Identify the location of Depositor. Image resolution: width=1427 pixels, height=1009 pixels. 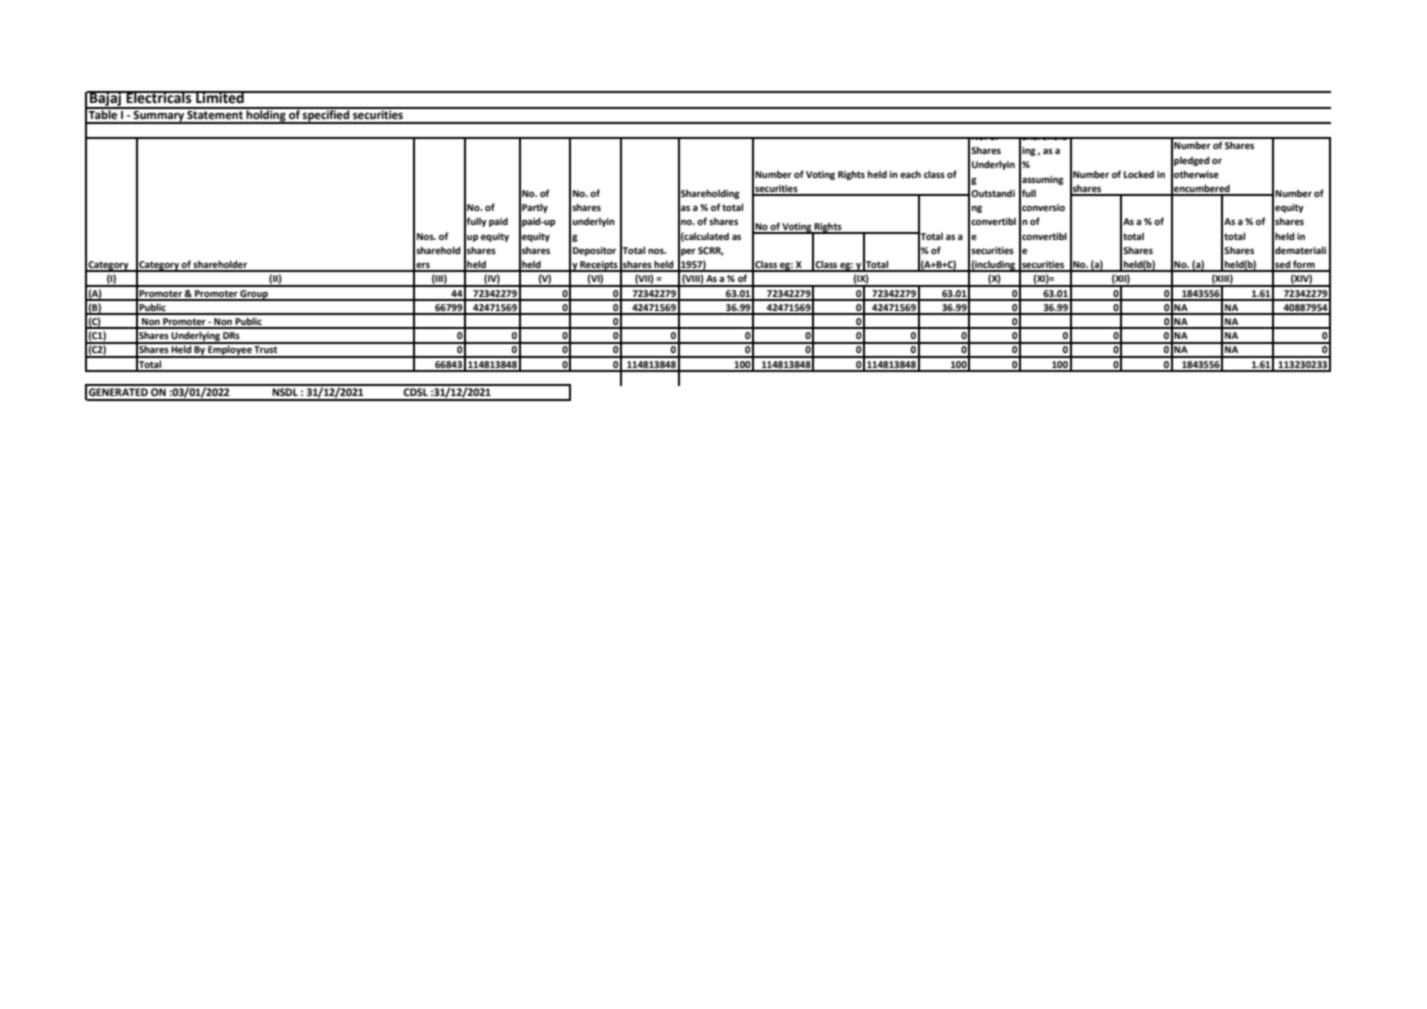
(594, 251).
